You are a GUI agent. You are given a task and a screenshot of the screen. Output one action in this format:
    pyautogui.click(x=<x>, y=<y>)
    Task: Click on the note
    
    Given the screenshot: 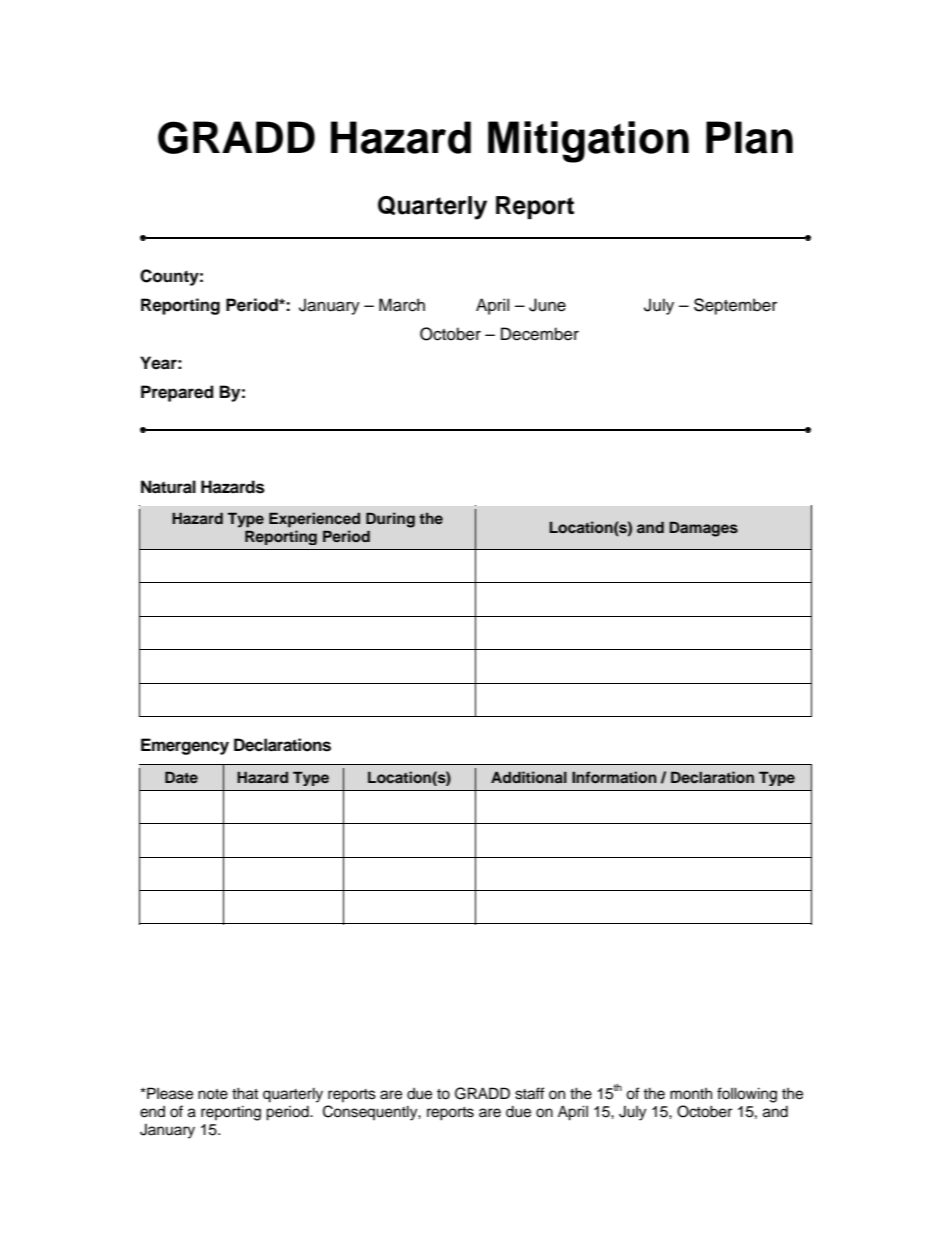 What is the action you would take?
    pyautogui.click(x=213, y=1094)
